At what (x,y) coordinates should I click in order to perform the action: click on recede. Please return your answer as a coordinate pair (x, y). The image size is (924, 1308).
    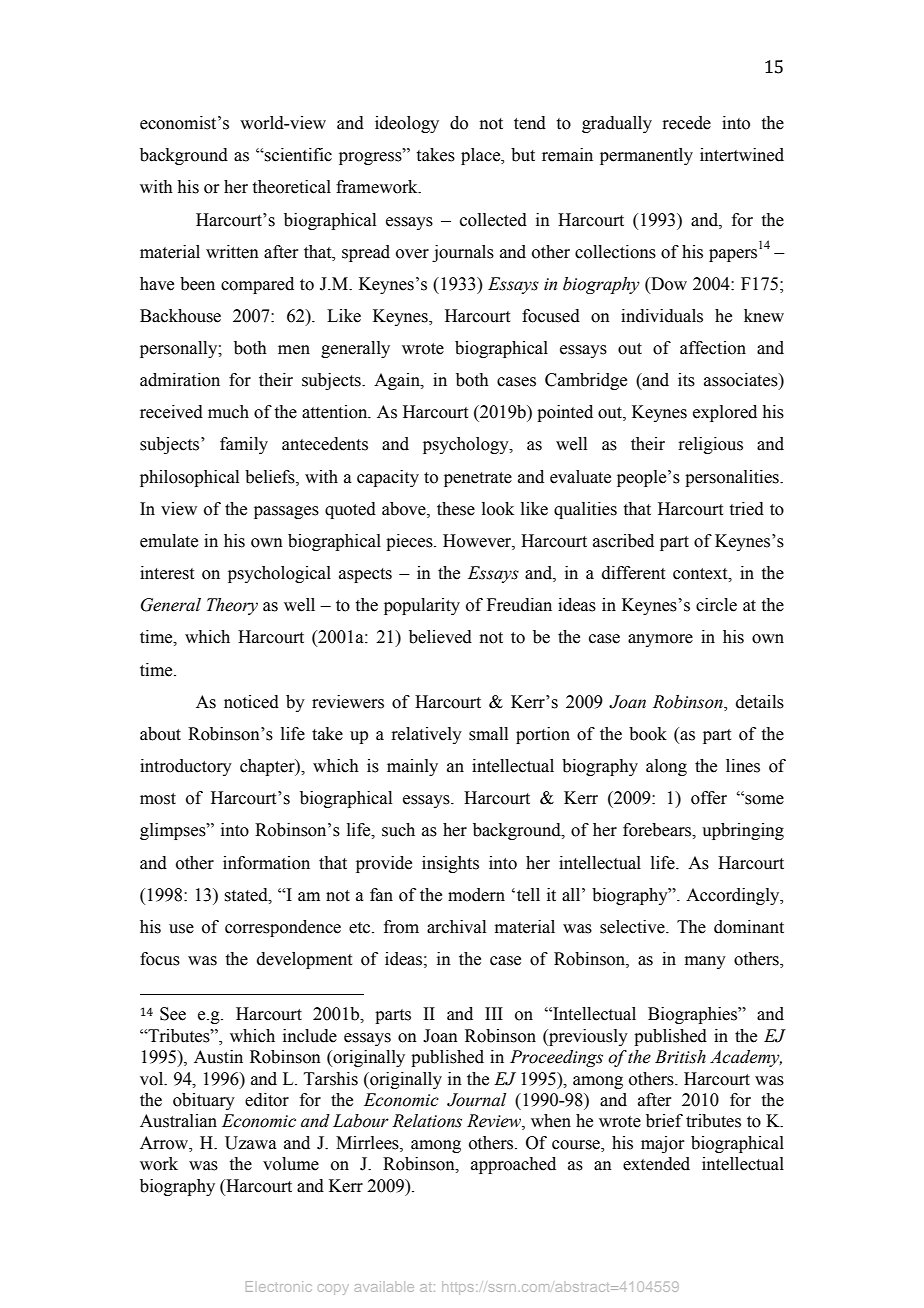
    Looking at the image, I should click on (686, 123).
